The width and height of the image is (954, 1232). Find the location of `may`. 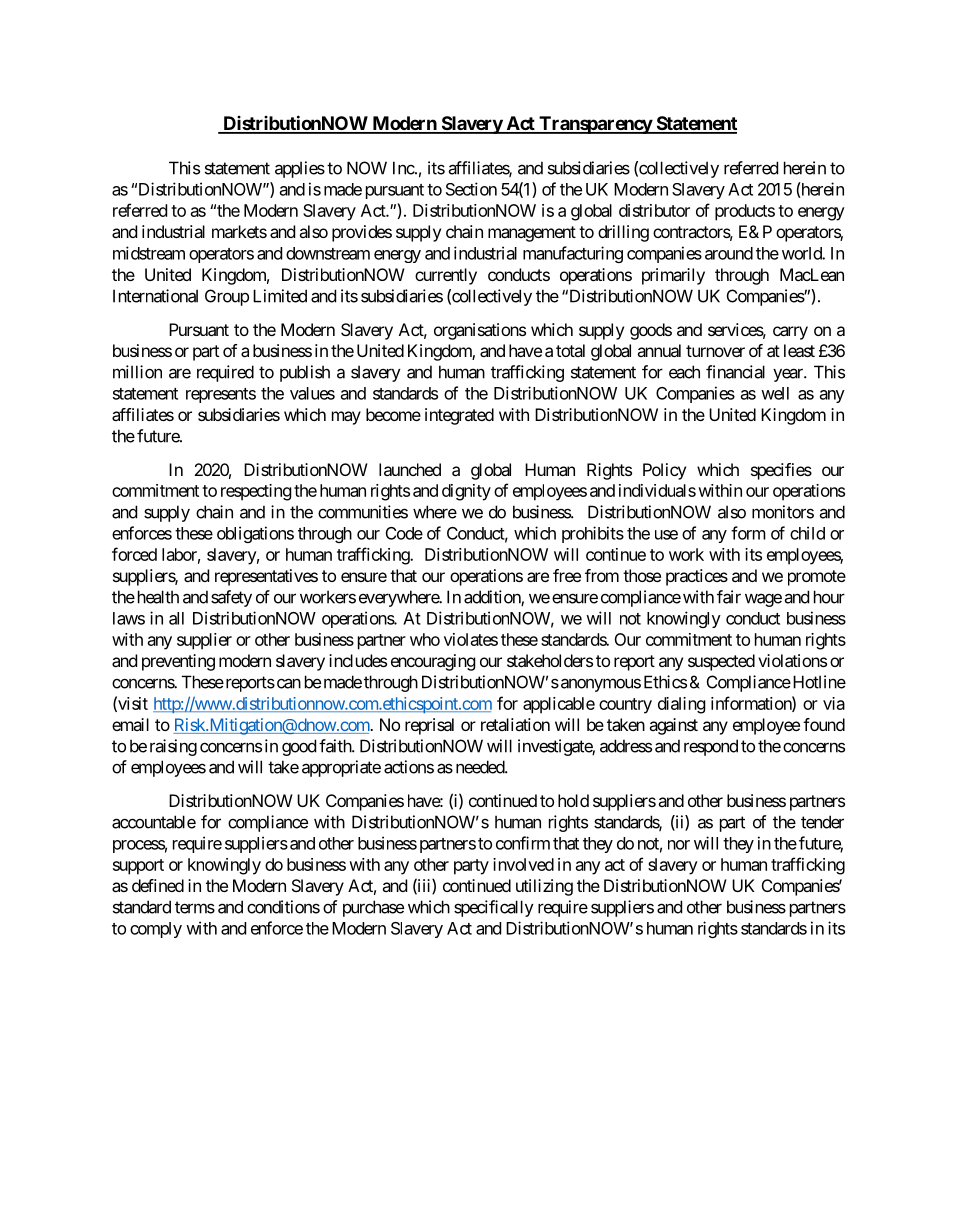

may is located at coordinates (346, 418).
